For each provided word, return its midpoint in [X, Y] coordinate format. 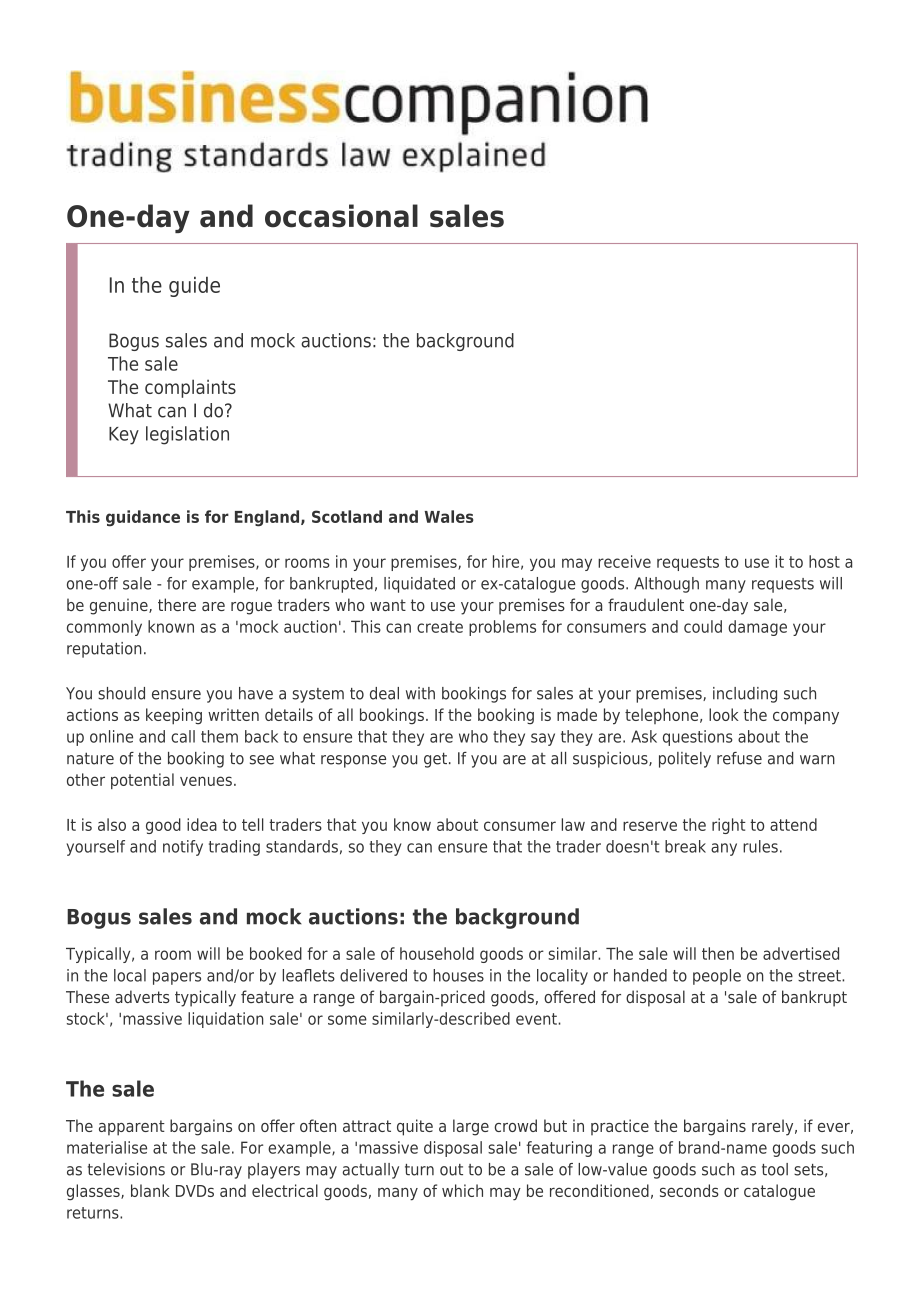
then [718, 953]
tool [775, 1169]
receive [624, 561]
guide [194, 286]
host [824, 561]
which [462, 1190]
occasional [341, 216]
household [437, 953]
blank [150, 1190]
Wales [449, 516]
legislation [187, 435]
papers [177, 978]
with [420, 693]
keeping [174, 716]
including [745, 695]
